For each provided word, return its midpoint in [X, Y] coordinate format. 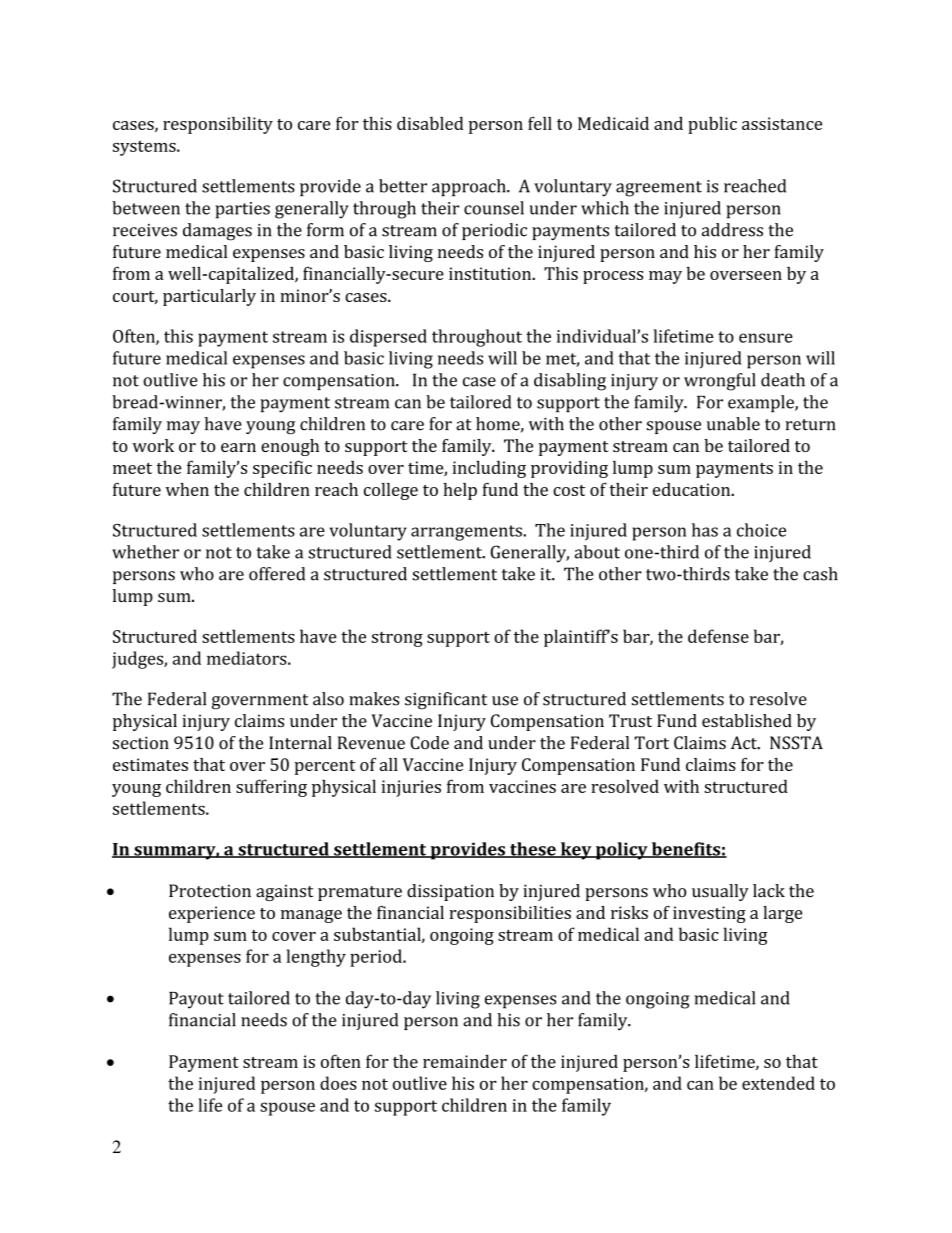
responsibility [218, 125]
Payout [196, 1000]
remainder [465, 1061]
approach [470, 187]
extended [778, 1083]
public [712, 125]
